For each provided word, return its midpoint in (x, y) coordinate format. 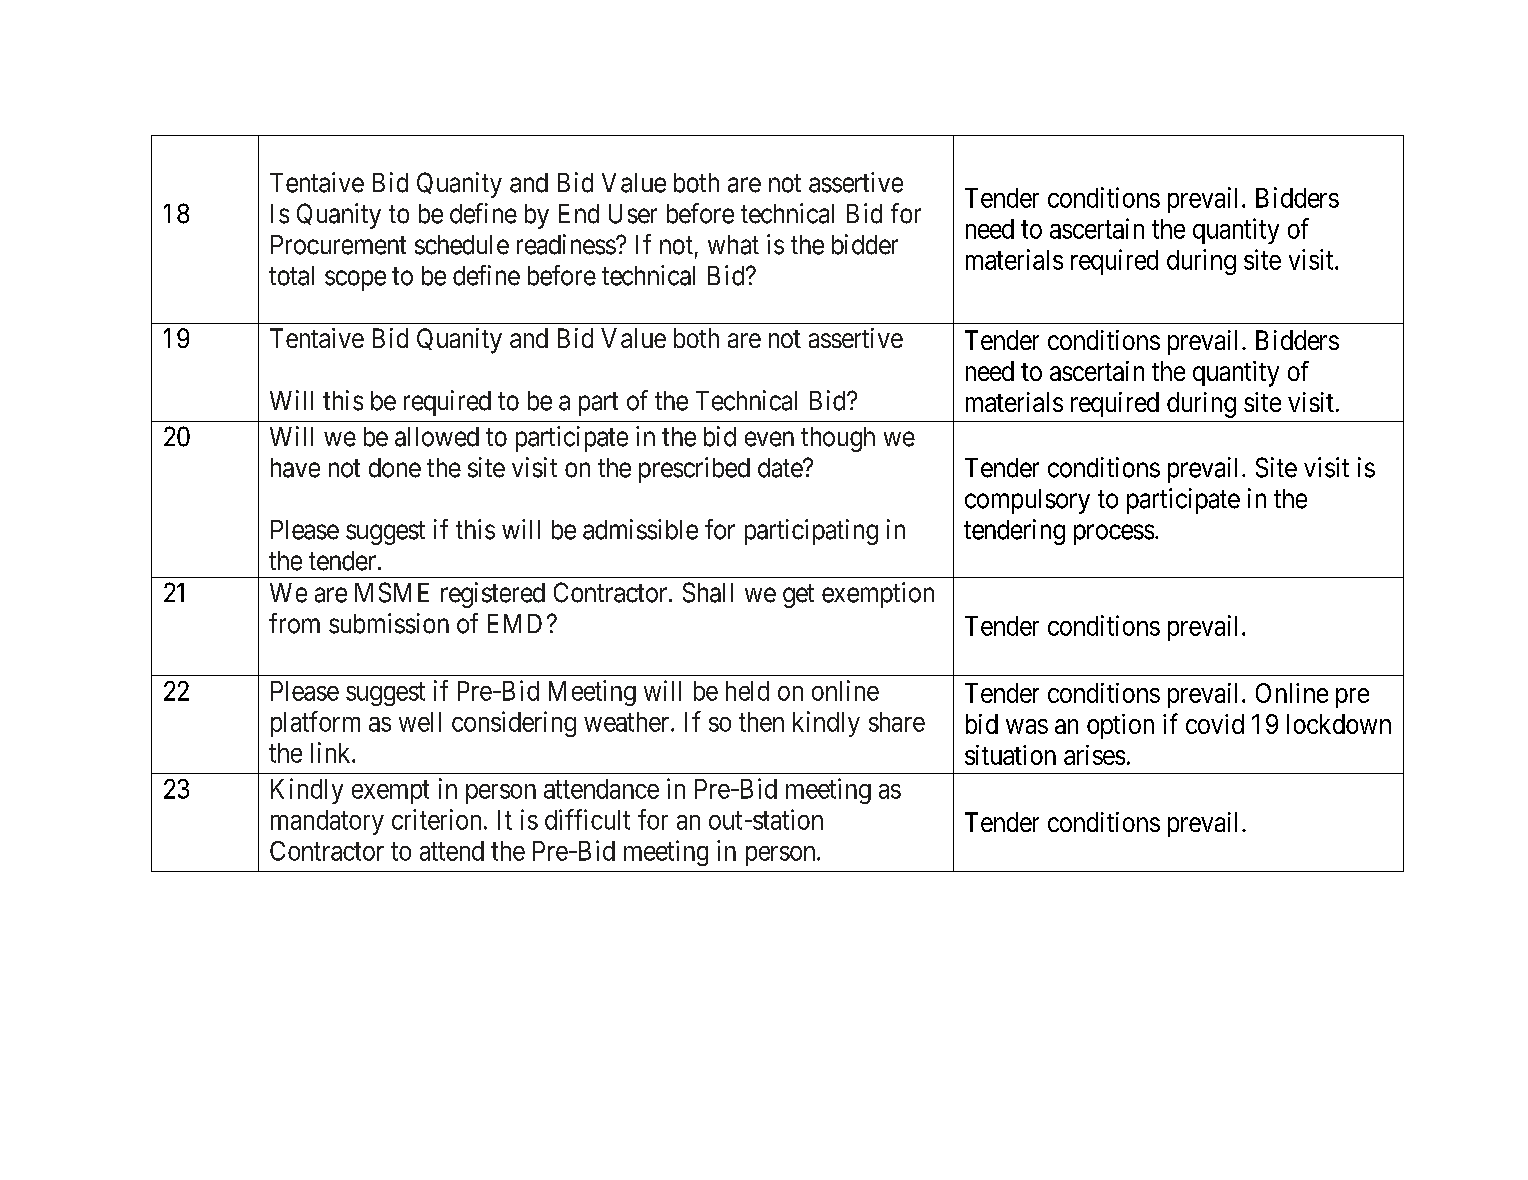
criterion (436, 819)
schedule (462, 245)
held (747, 691)
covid (1215, 724)
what (733, 245)
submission (389, 623)
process (1114, 534)
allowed (437, 437)
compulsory (1027, 501)
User (633, 214)
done (395, 468)
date (781, 468)
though (838, 439)
